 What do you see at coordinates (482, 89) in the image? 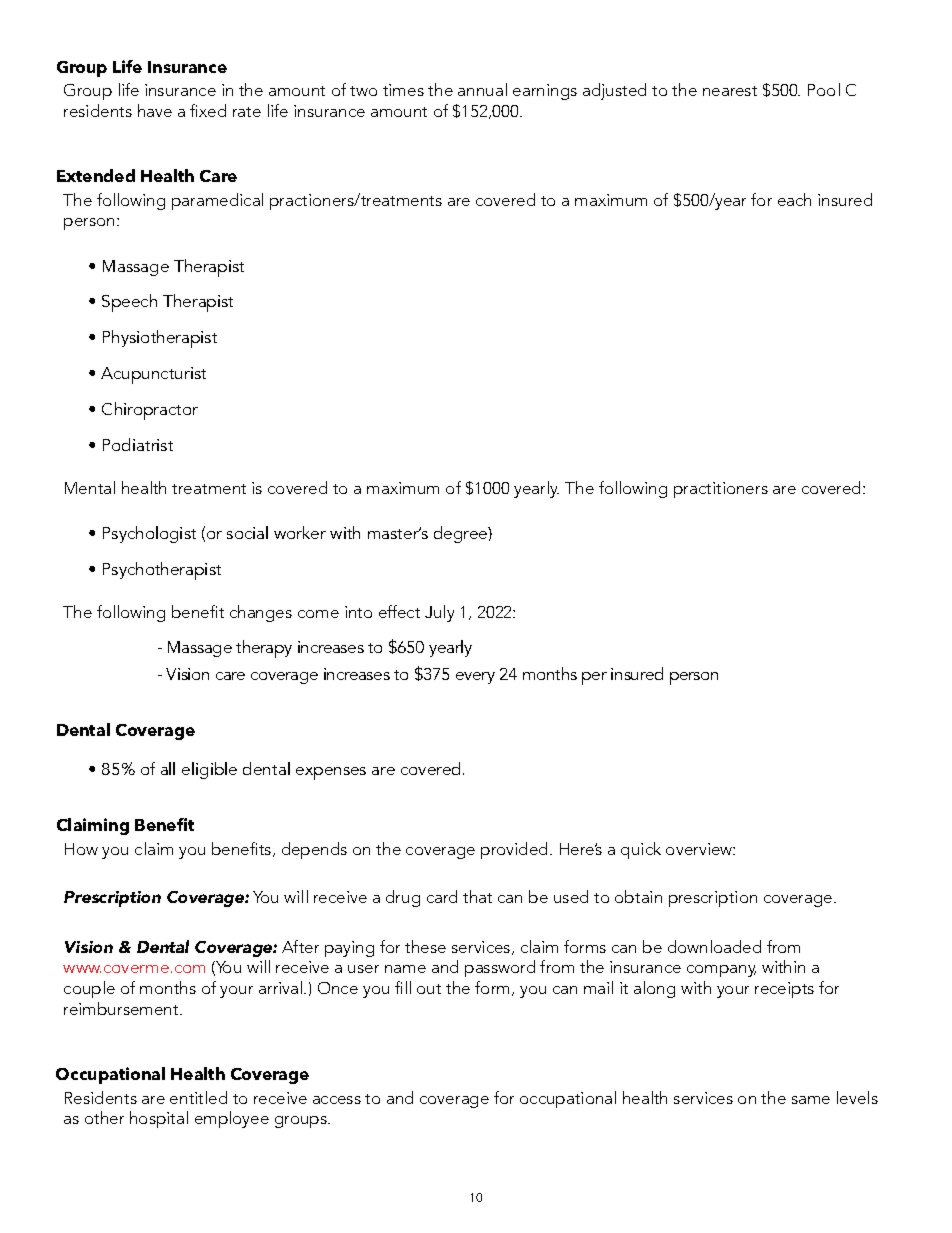
I see `annual` at bounding box center [482, 89].
